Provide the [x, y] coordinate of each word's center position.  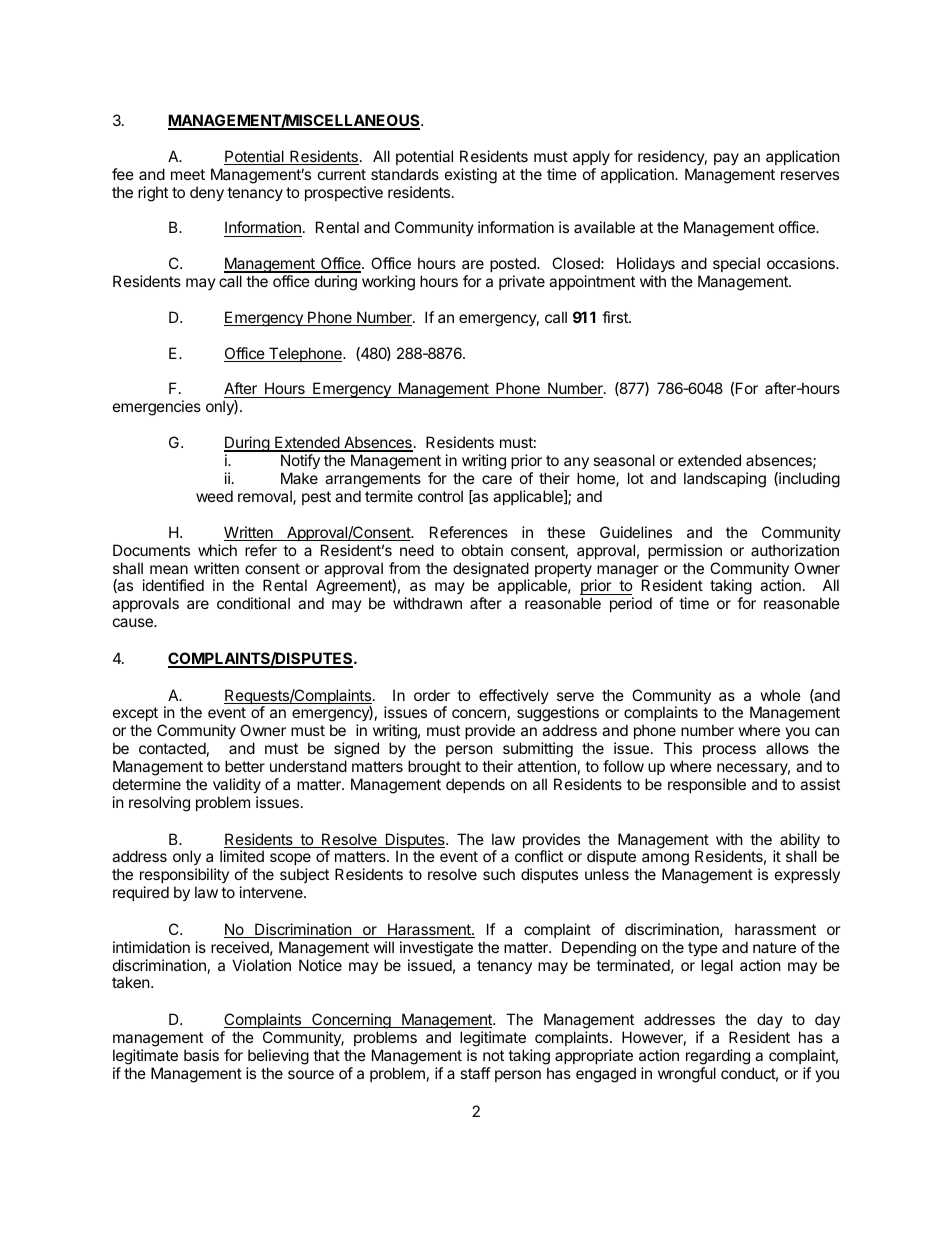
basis [201, 1055]
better [245, 766]
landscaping [725, 480]
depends [475, 785]
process [729, 751]
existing [471, 176]
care [497, 479]
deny [207, 193]
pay [726, 159]
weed [214, 496]
